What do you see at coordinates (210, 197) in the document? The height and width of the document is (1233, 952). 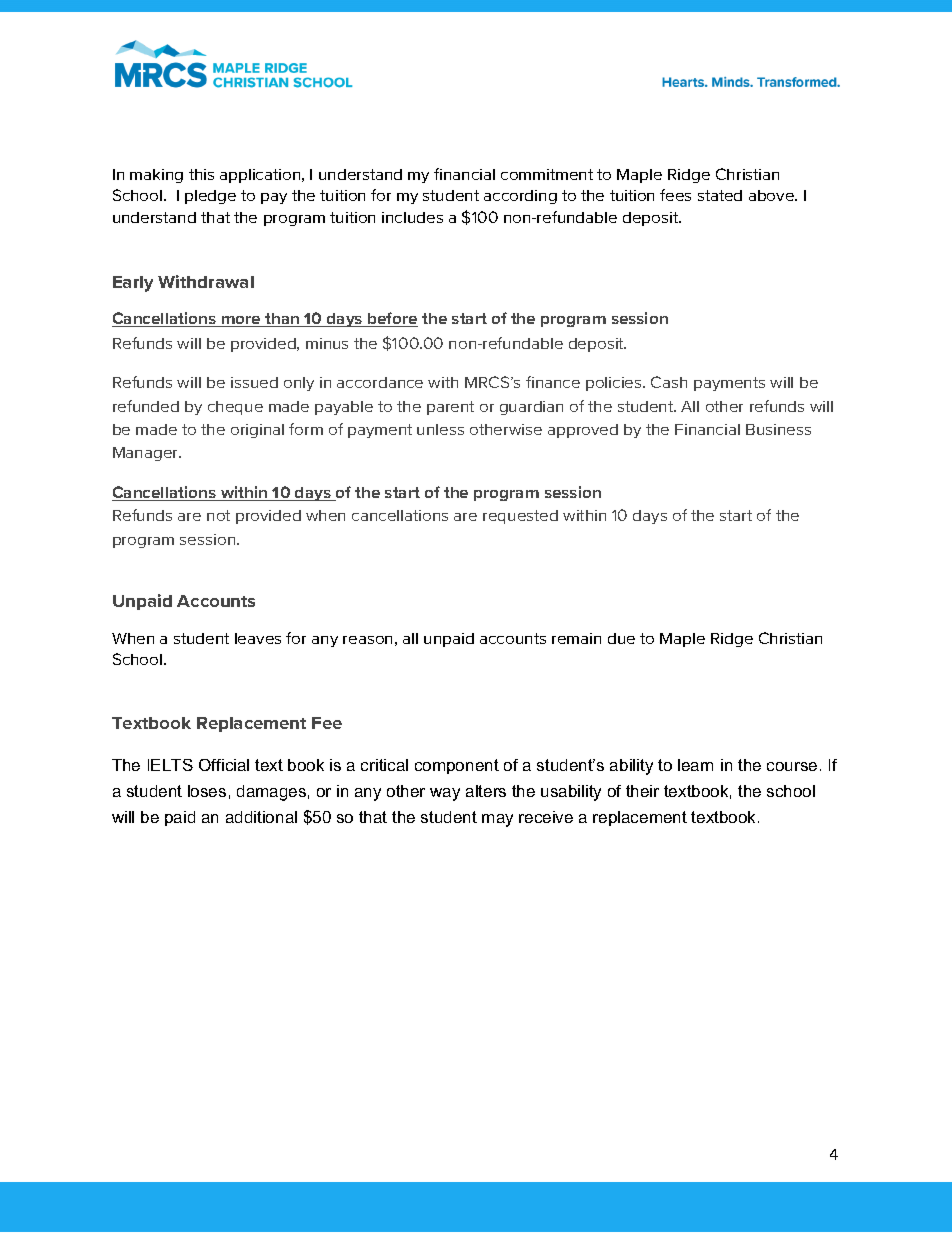 I see `pledge` at bounding box center [210, 197].
